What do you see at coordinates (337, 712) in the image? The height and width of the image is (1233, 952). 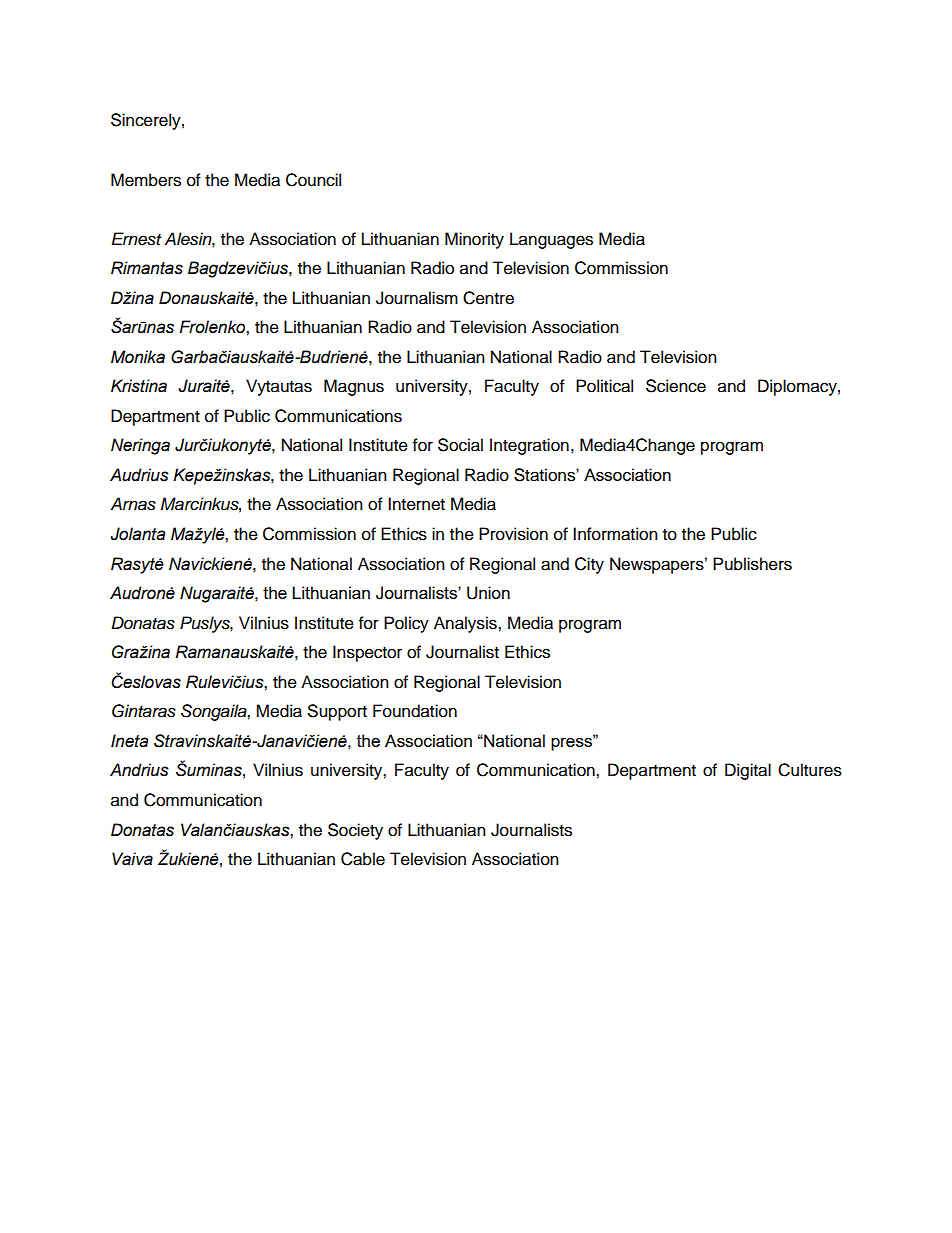 I see `Support` at bounding box center [337, 712].
